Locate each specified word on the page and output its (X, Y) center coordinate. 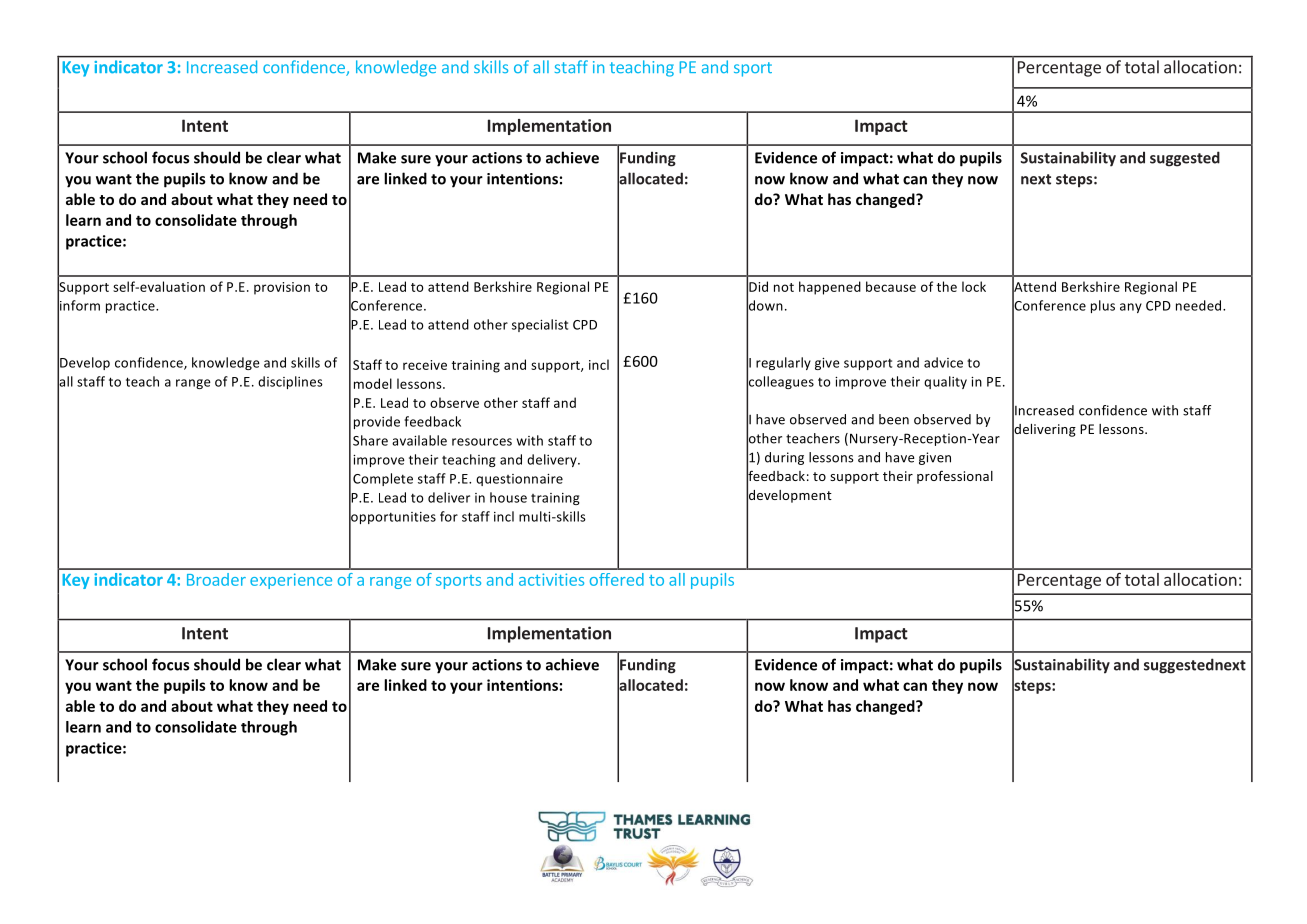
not (784, 287)
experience (291, 581)
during (784, 458)
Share (370, 440)
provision (282, 288)
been (894, 419)
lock (974, 286)
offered (617, 579)
